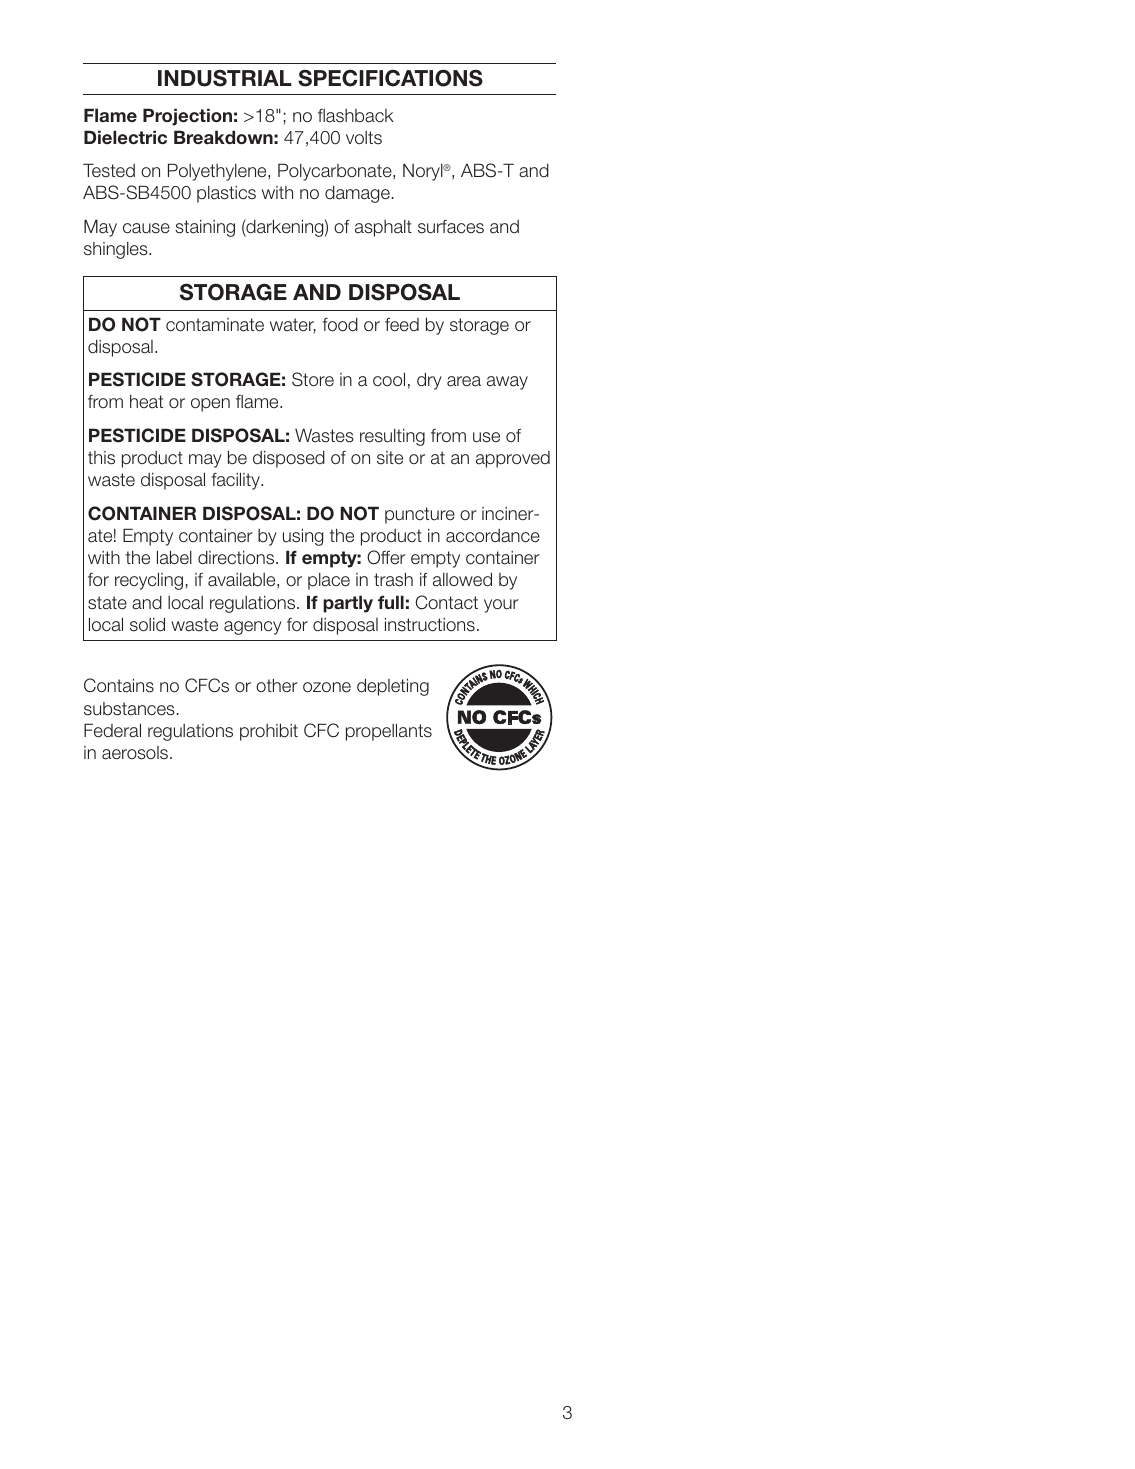 The height and width of the screenshot is (1469, 1135). Describe the element at coordinates (136, 753) in the screenshot. I see `aerosols` at that location.
